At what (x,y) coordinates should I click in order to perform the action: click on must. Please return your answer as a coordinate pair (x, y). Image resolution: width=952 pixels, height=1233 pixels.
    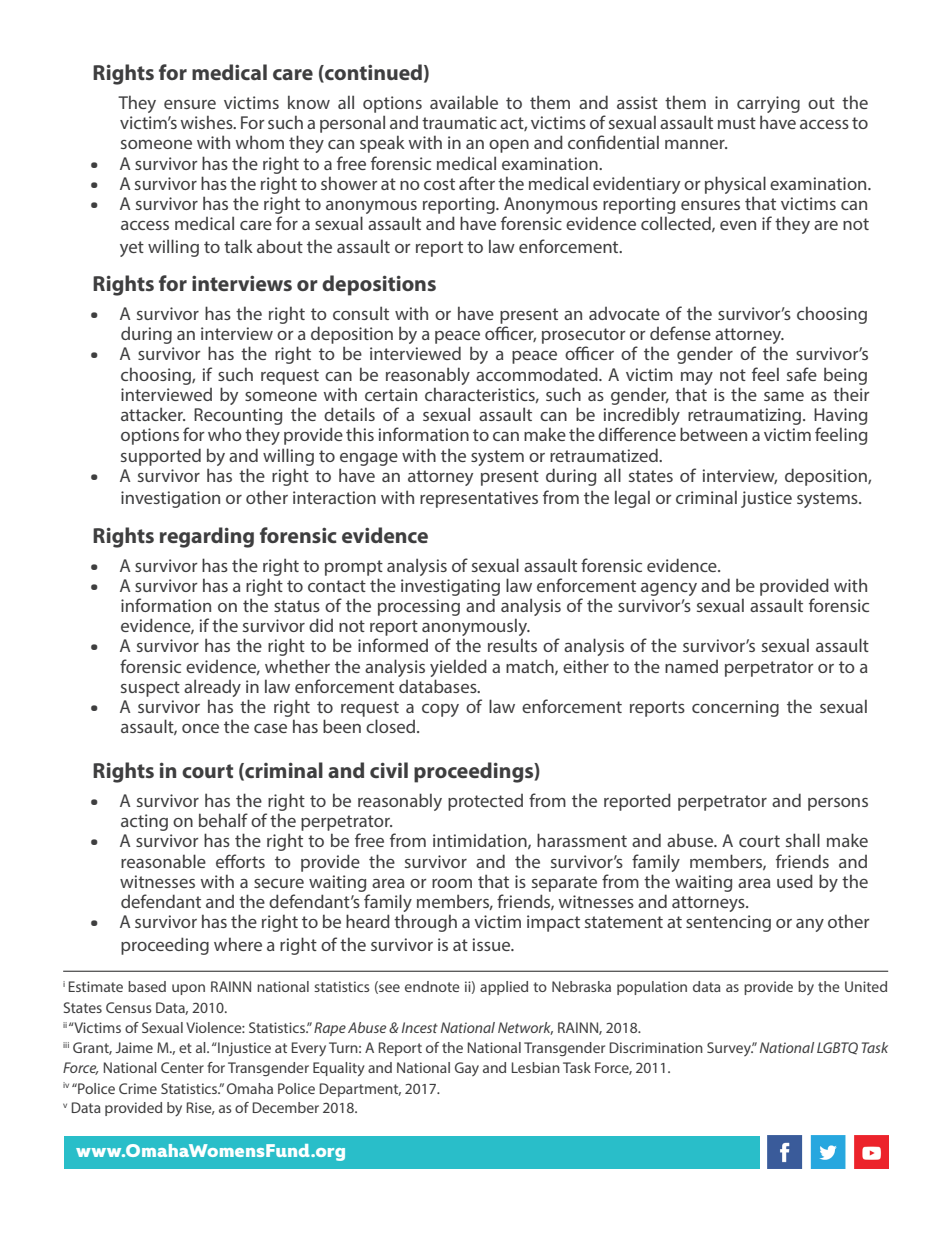
    Looking at the image, I should click on (737, 123).
